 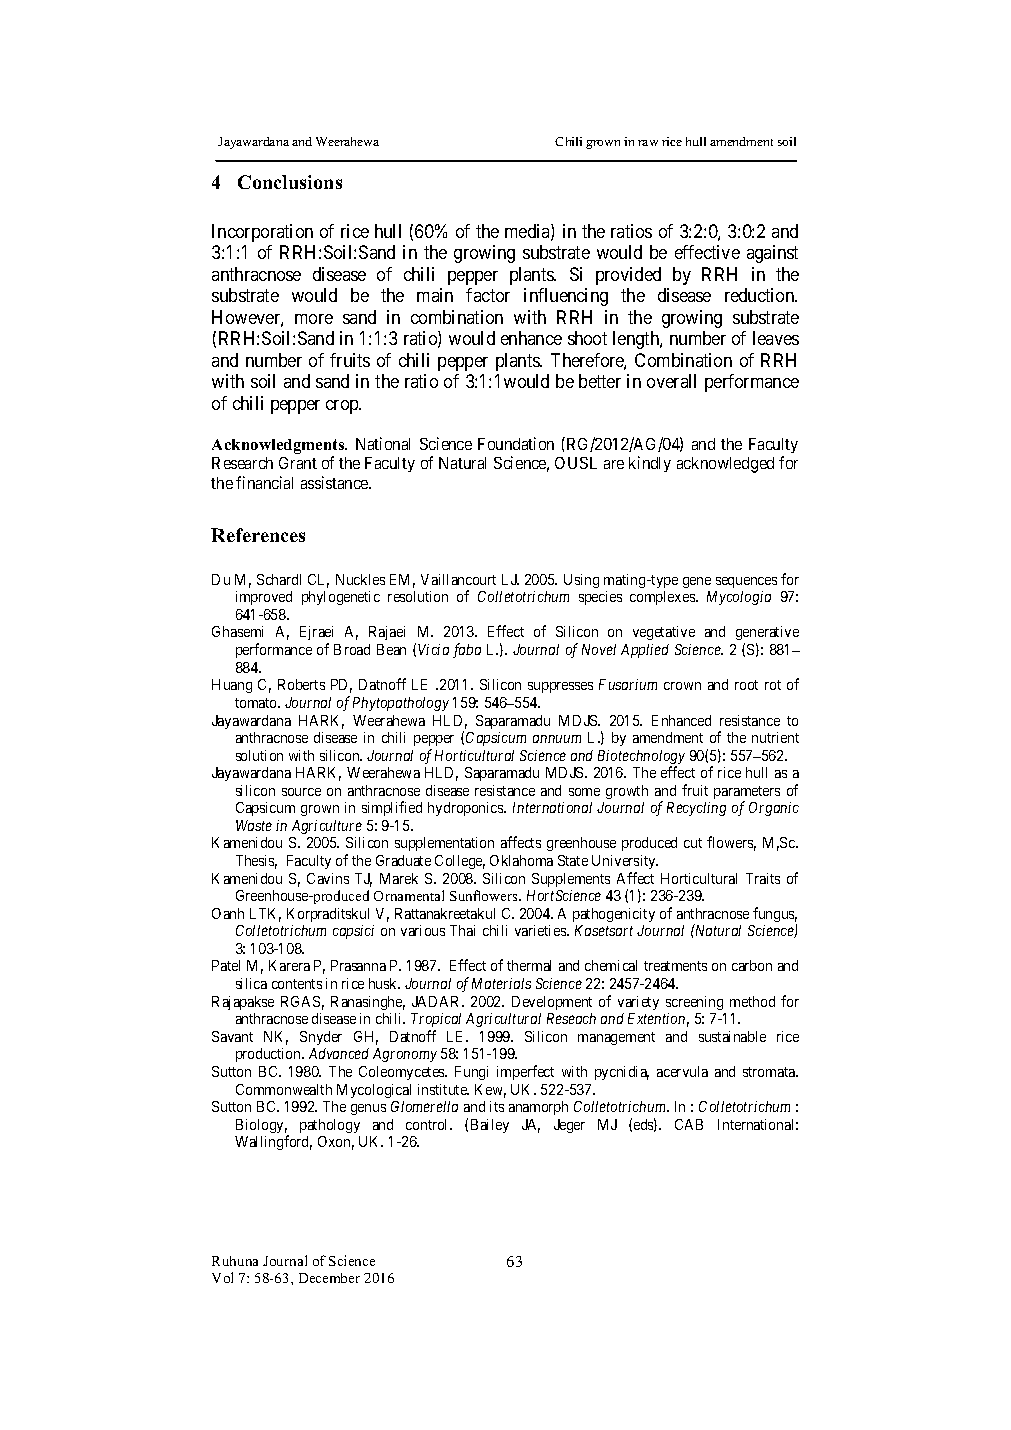 I want to click on December, so click(x=329, y=1278).
